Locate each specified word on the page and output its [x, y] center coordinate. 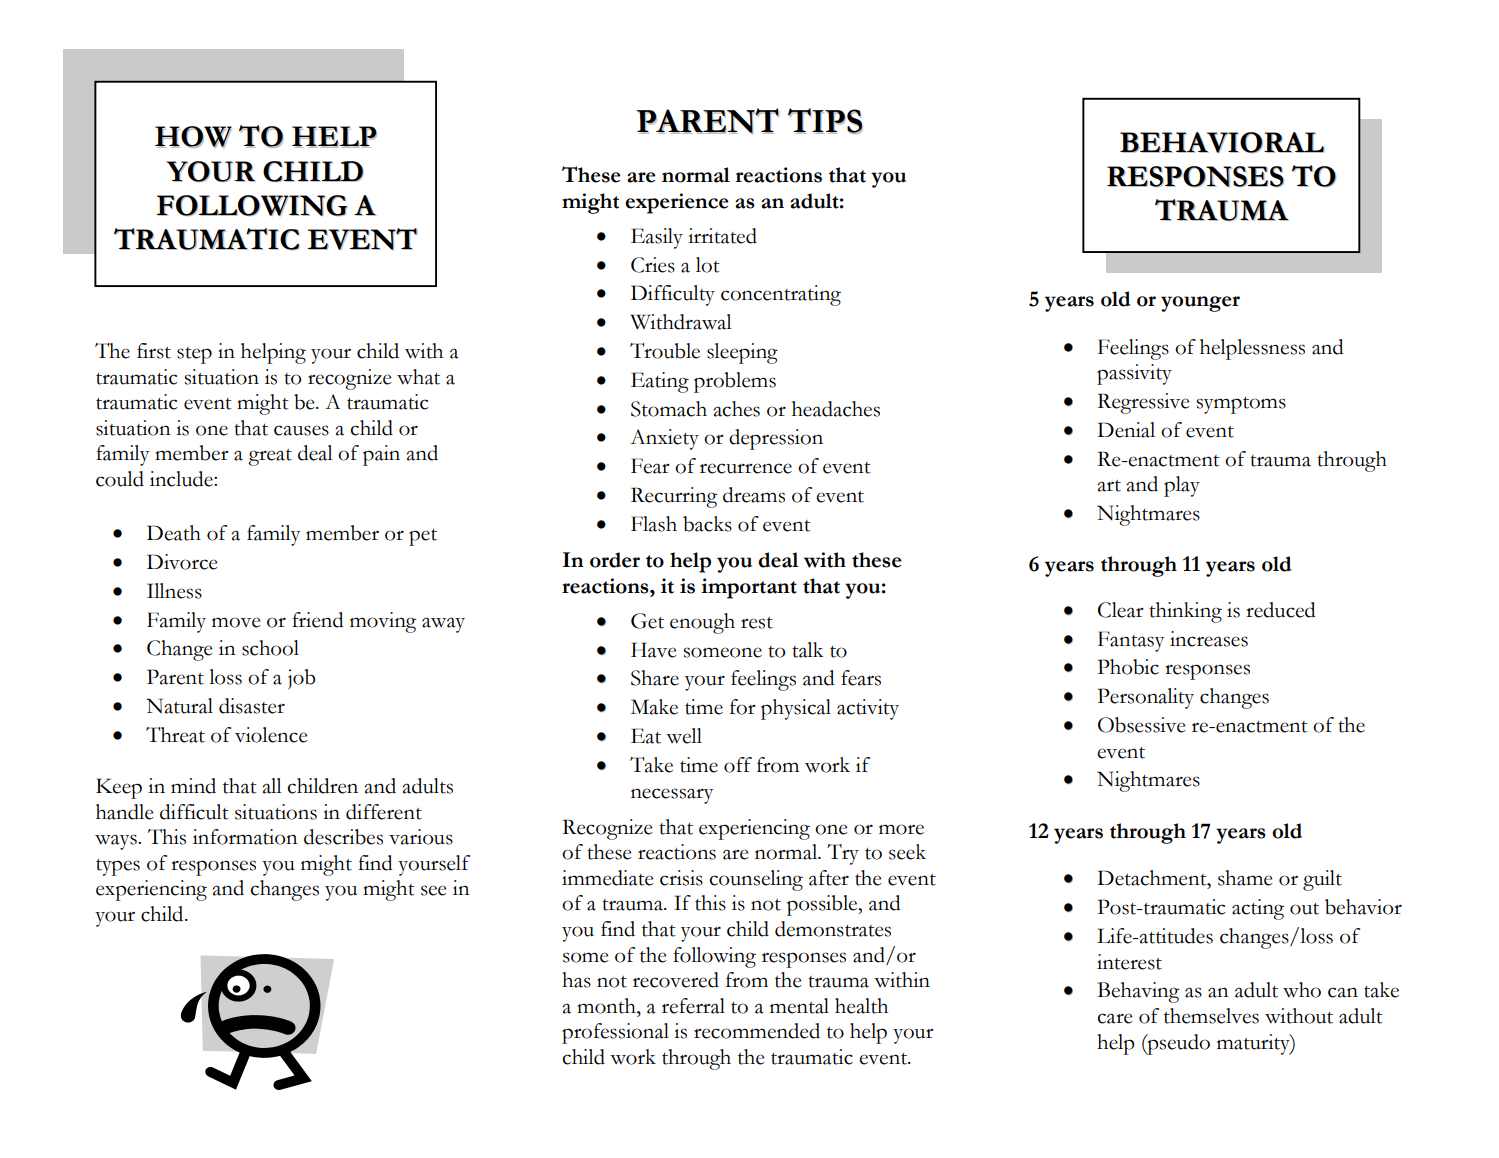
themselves [1211, 1016]
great [270, 457]
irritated [722, 236]
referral [693, 1006]
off [738, 765]
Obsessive [1142, 725]
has [576, 980]
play [1182, 486]
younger [1200, 304]
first [154, 351]
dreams [754, 495]
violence [271, 735]
